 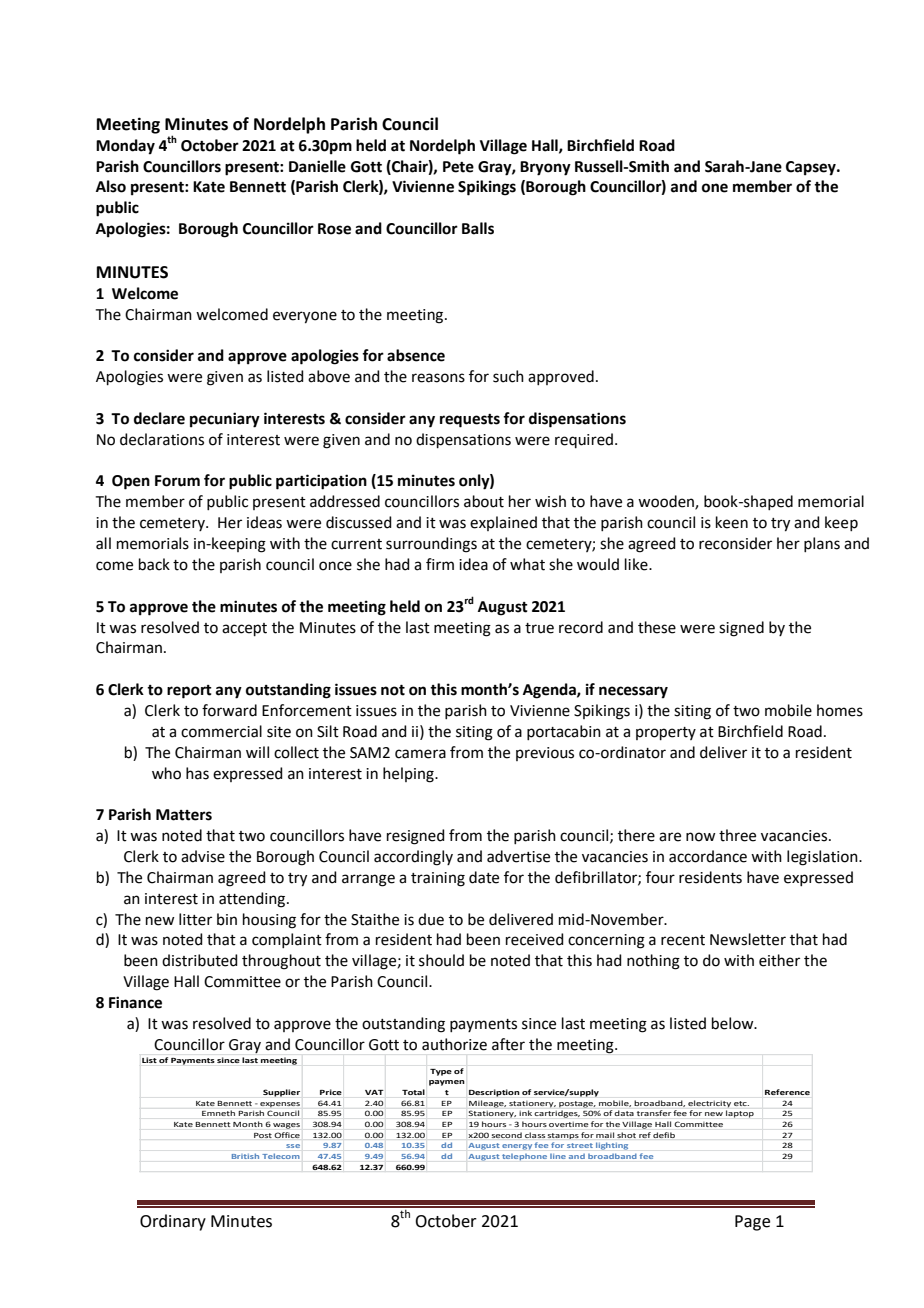 I want to click on helping, so click(x=409, y=775).
